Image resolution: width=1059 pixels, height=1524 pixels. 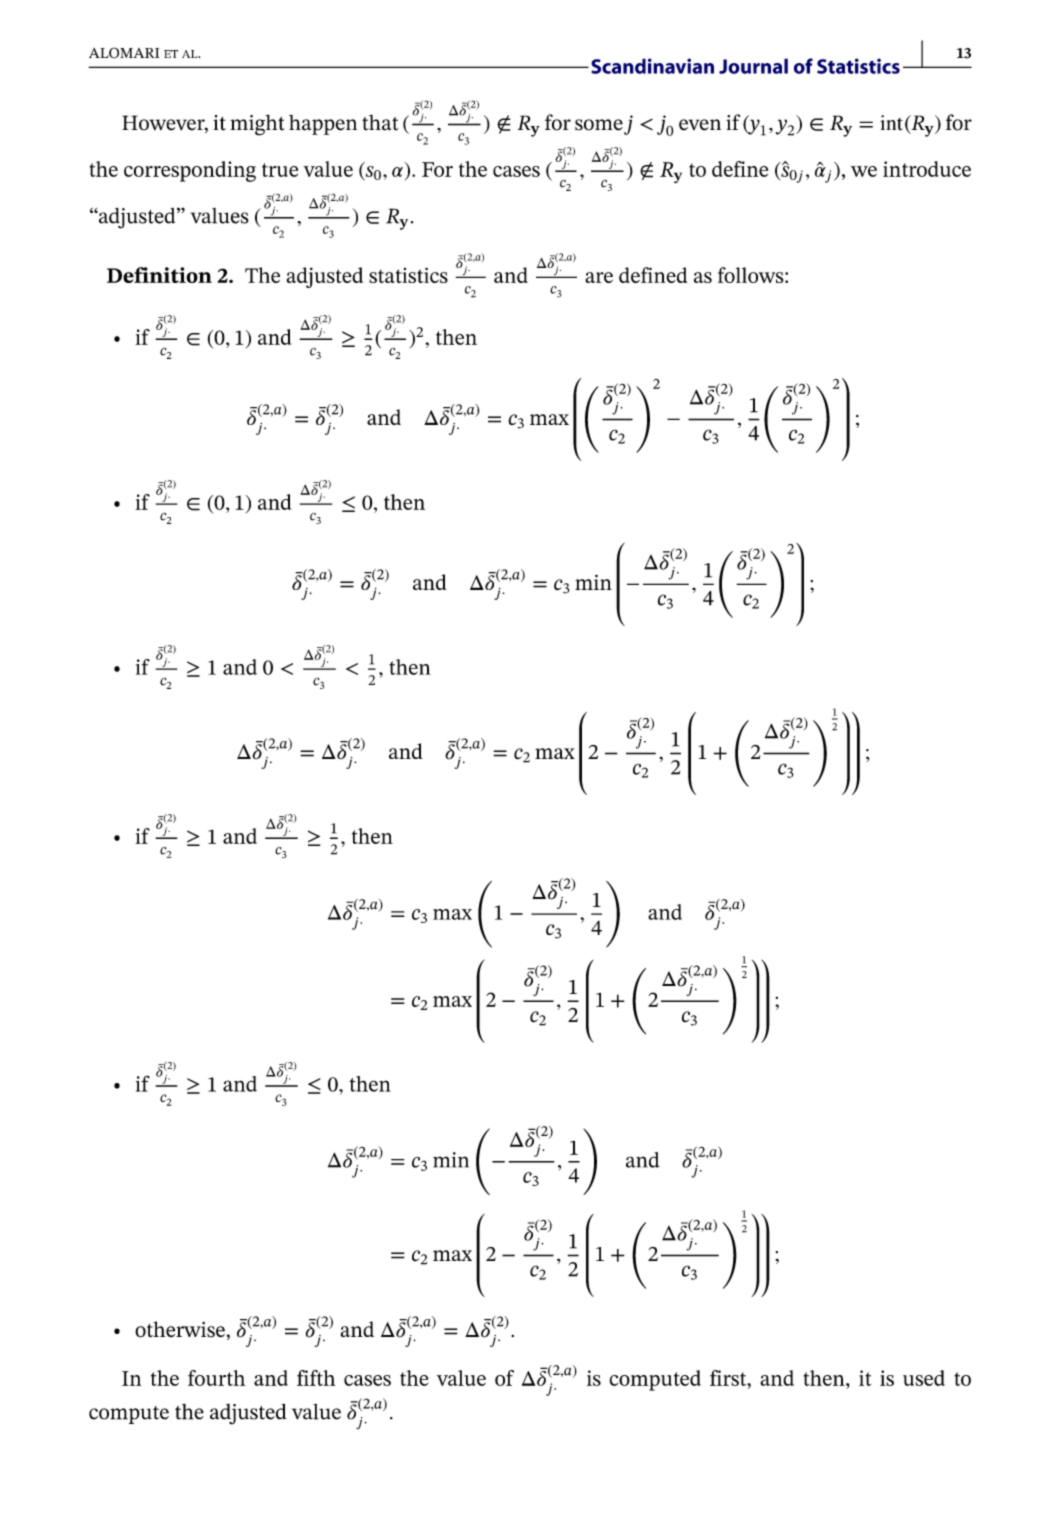 What do you see at coordinates (316, 1378) in the page?
I see `fifth` at bounding box center [316, 1378].
